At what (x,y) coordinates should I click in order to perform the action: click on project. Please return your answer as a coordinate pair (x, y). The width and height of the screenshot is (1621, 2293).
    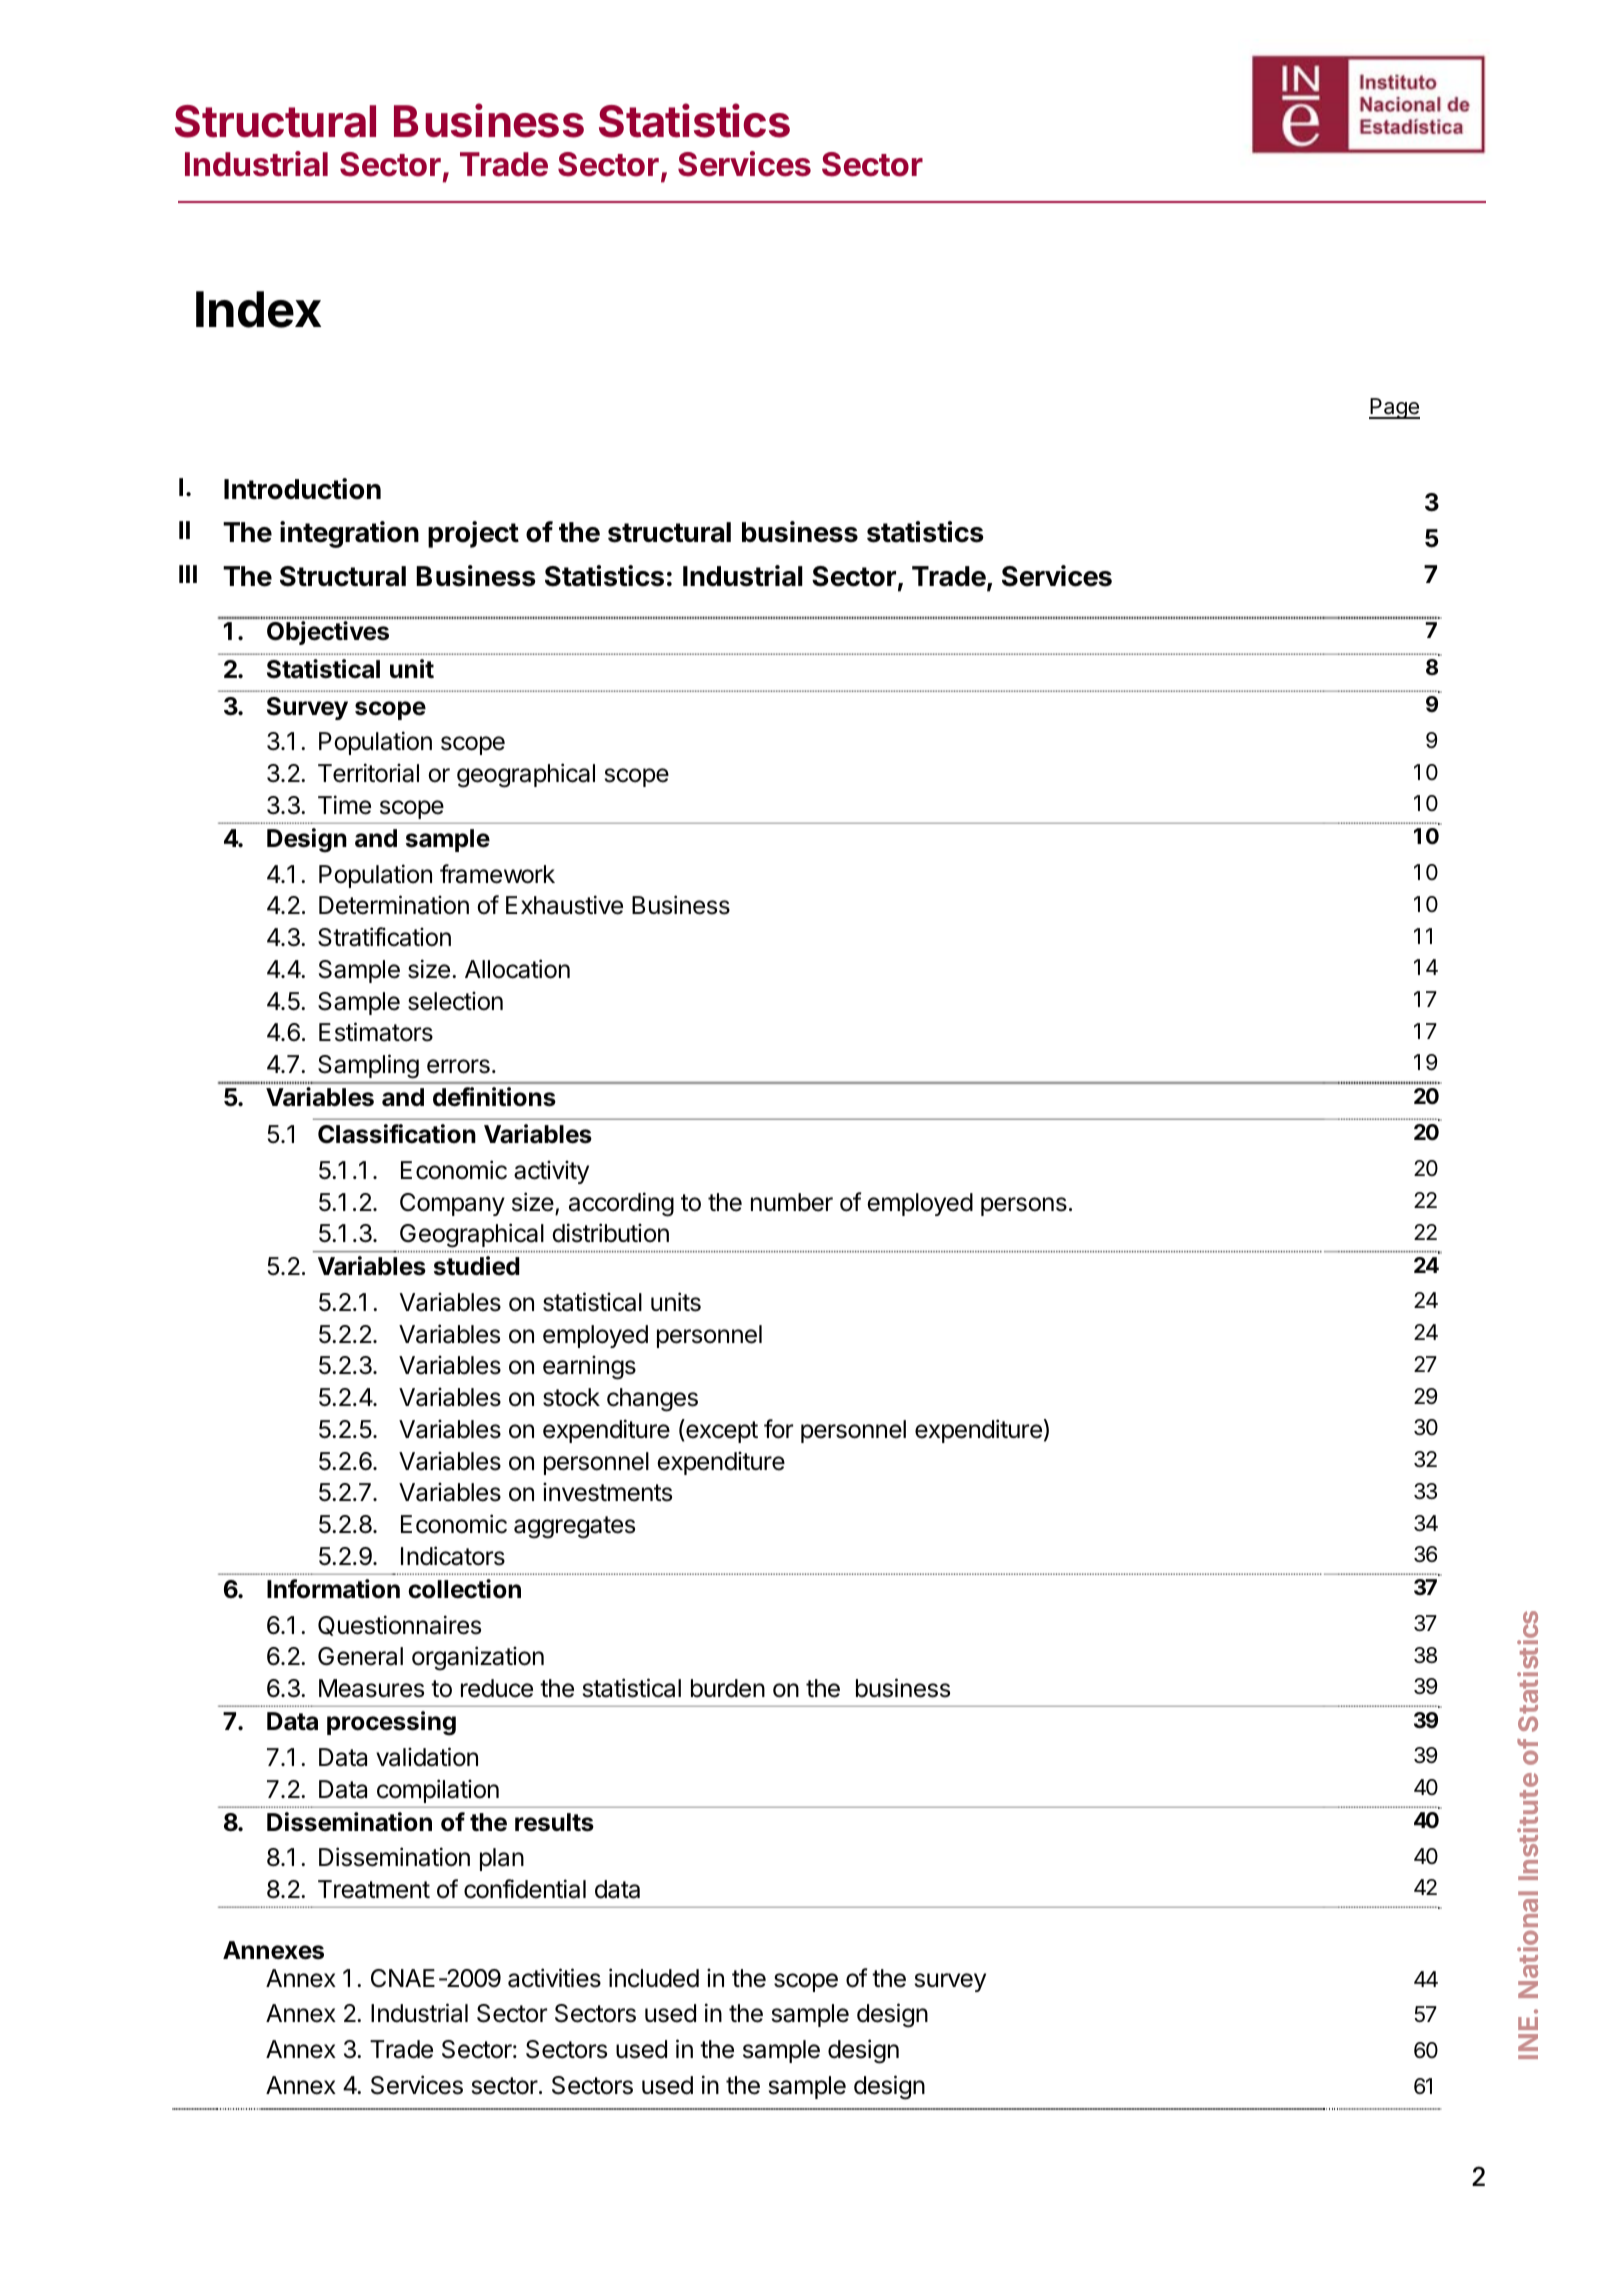
    Looking at the image, I should click on (473, 534).
